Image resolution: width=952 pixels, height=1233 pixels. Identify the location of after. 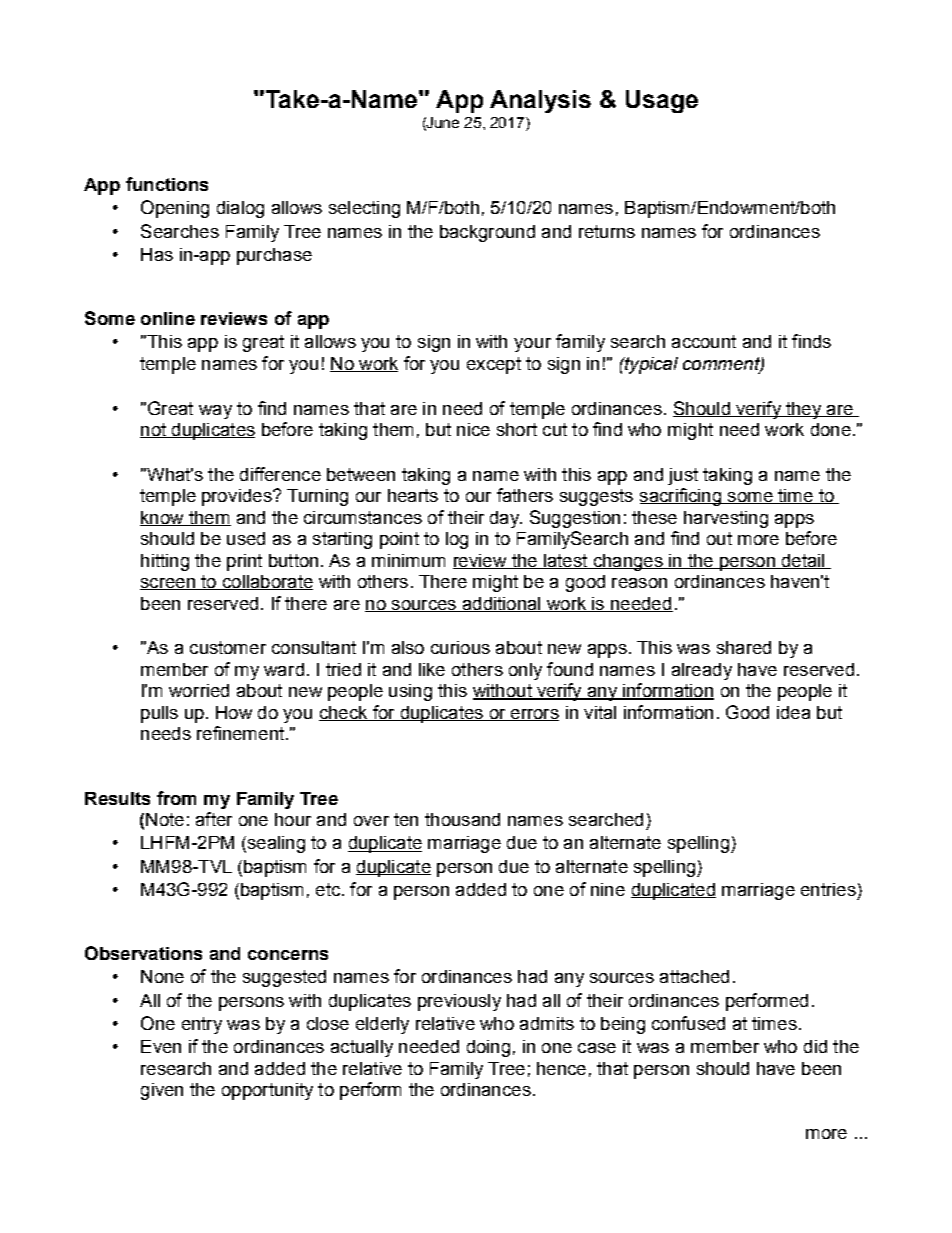
(214, 819).
